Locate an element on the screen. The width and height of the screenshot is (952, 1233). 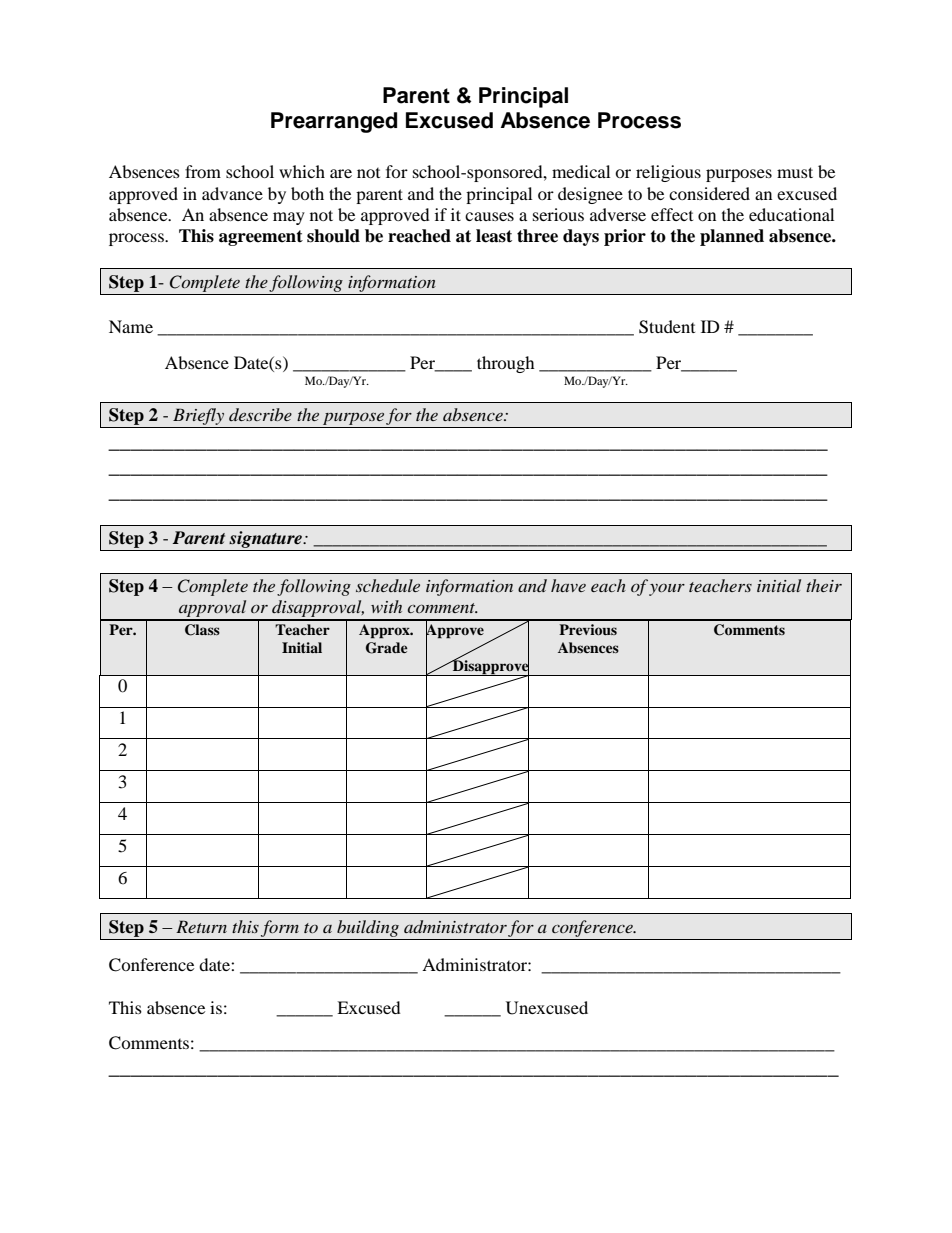
least is located at coordinates (494, 236).
